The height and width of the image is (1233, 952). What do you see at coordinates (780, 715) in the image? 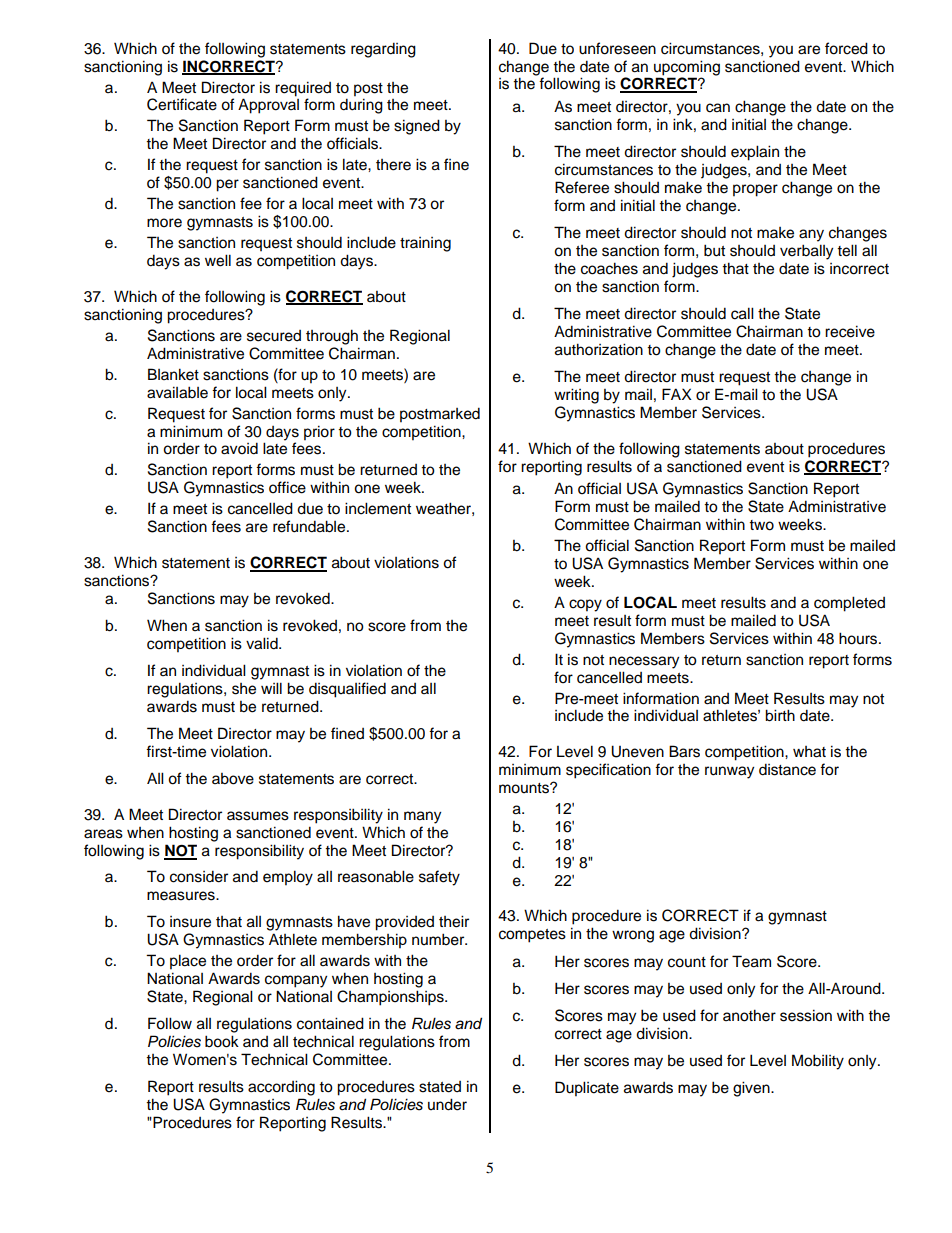
I see `birth` at bounding box center [780, 715].
